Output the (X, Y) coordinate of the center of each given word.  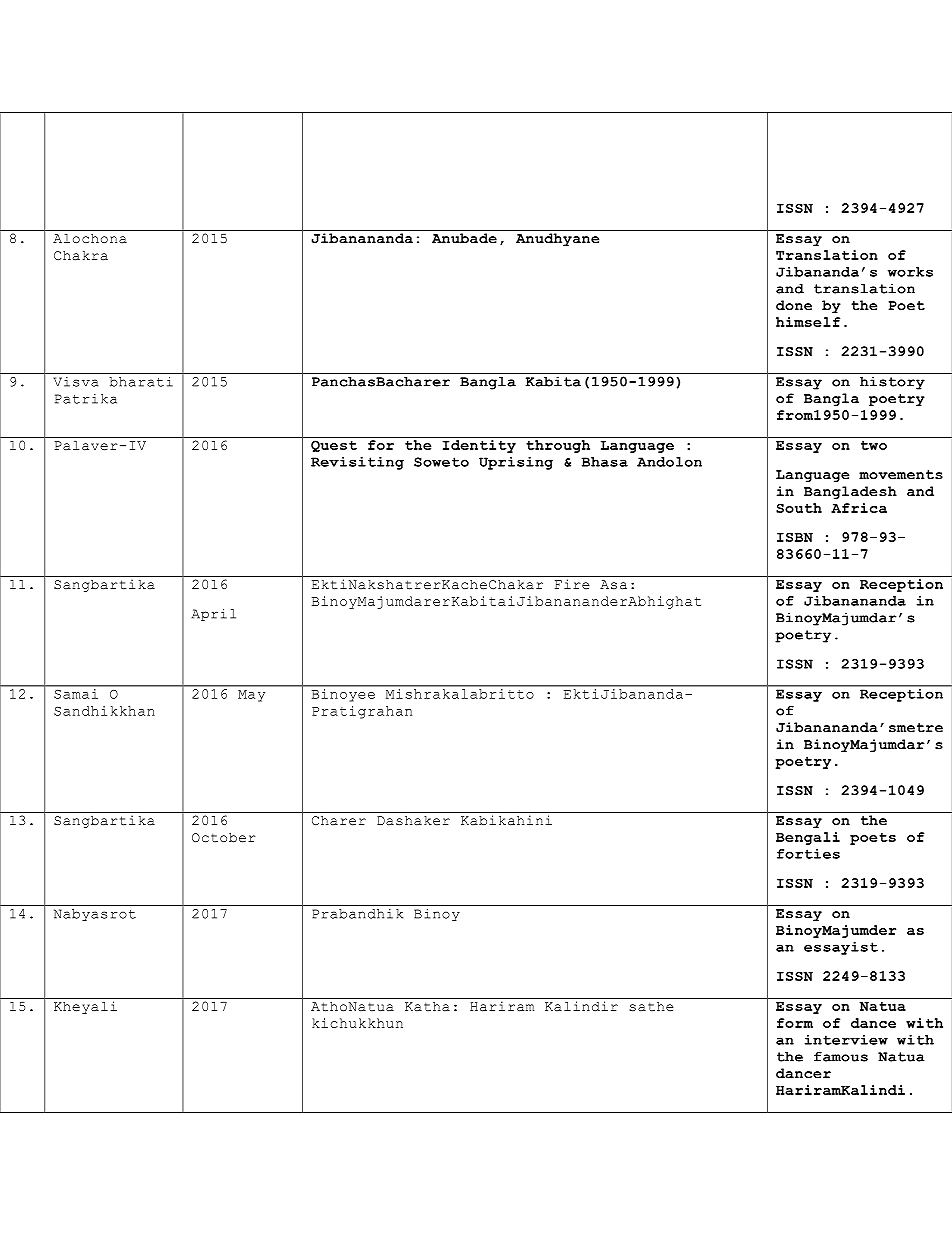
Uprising (516, 463)
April (213, 614)
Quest (334, 446)
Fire (572, 584)
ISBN (795, 537)
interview (846, 1040)
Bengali (808, 838)
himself (808, 322)
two (874, 445)
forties (808, 854)
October (224, 838)
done (794, 305)
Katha (427, 1006)
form (795, 1023)
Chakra (81, 256)
